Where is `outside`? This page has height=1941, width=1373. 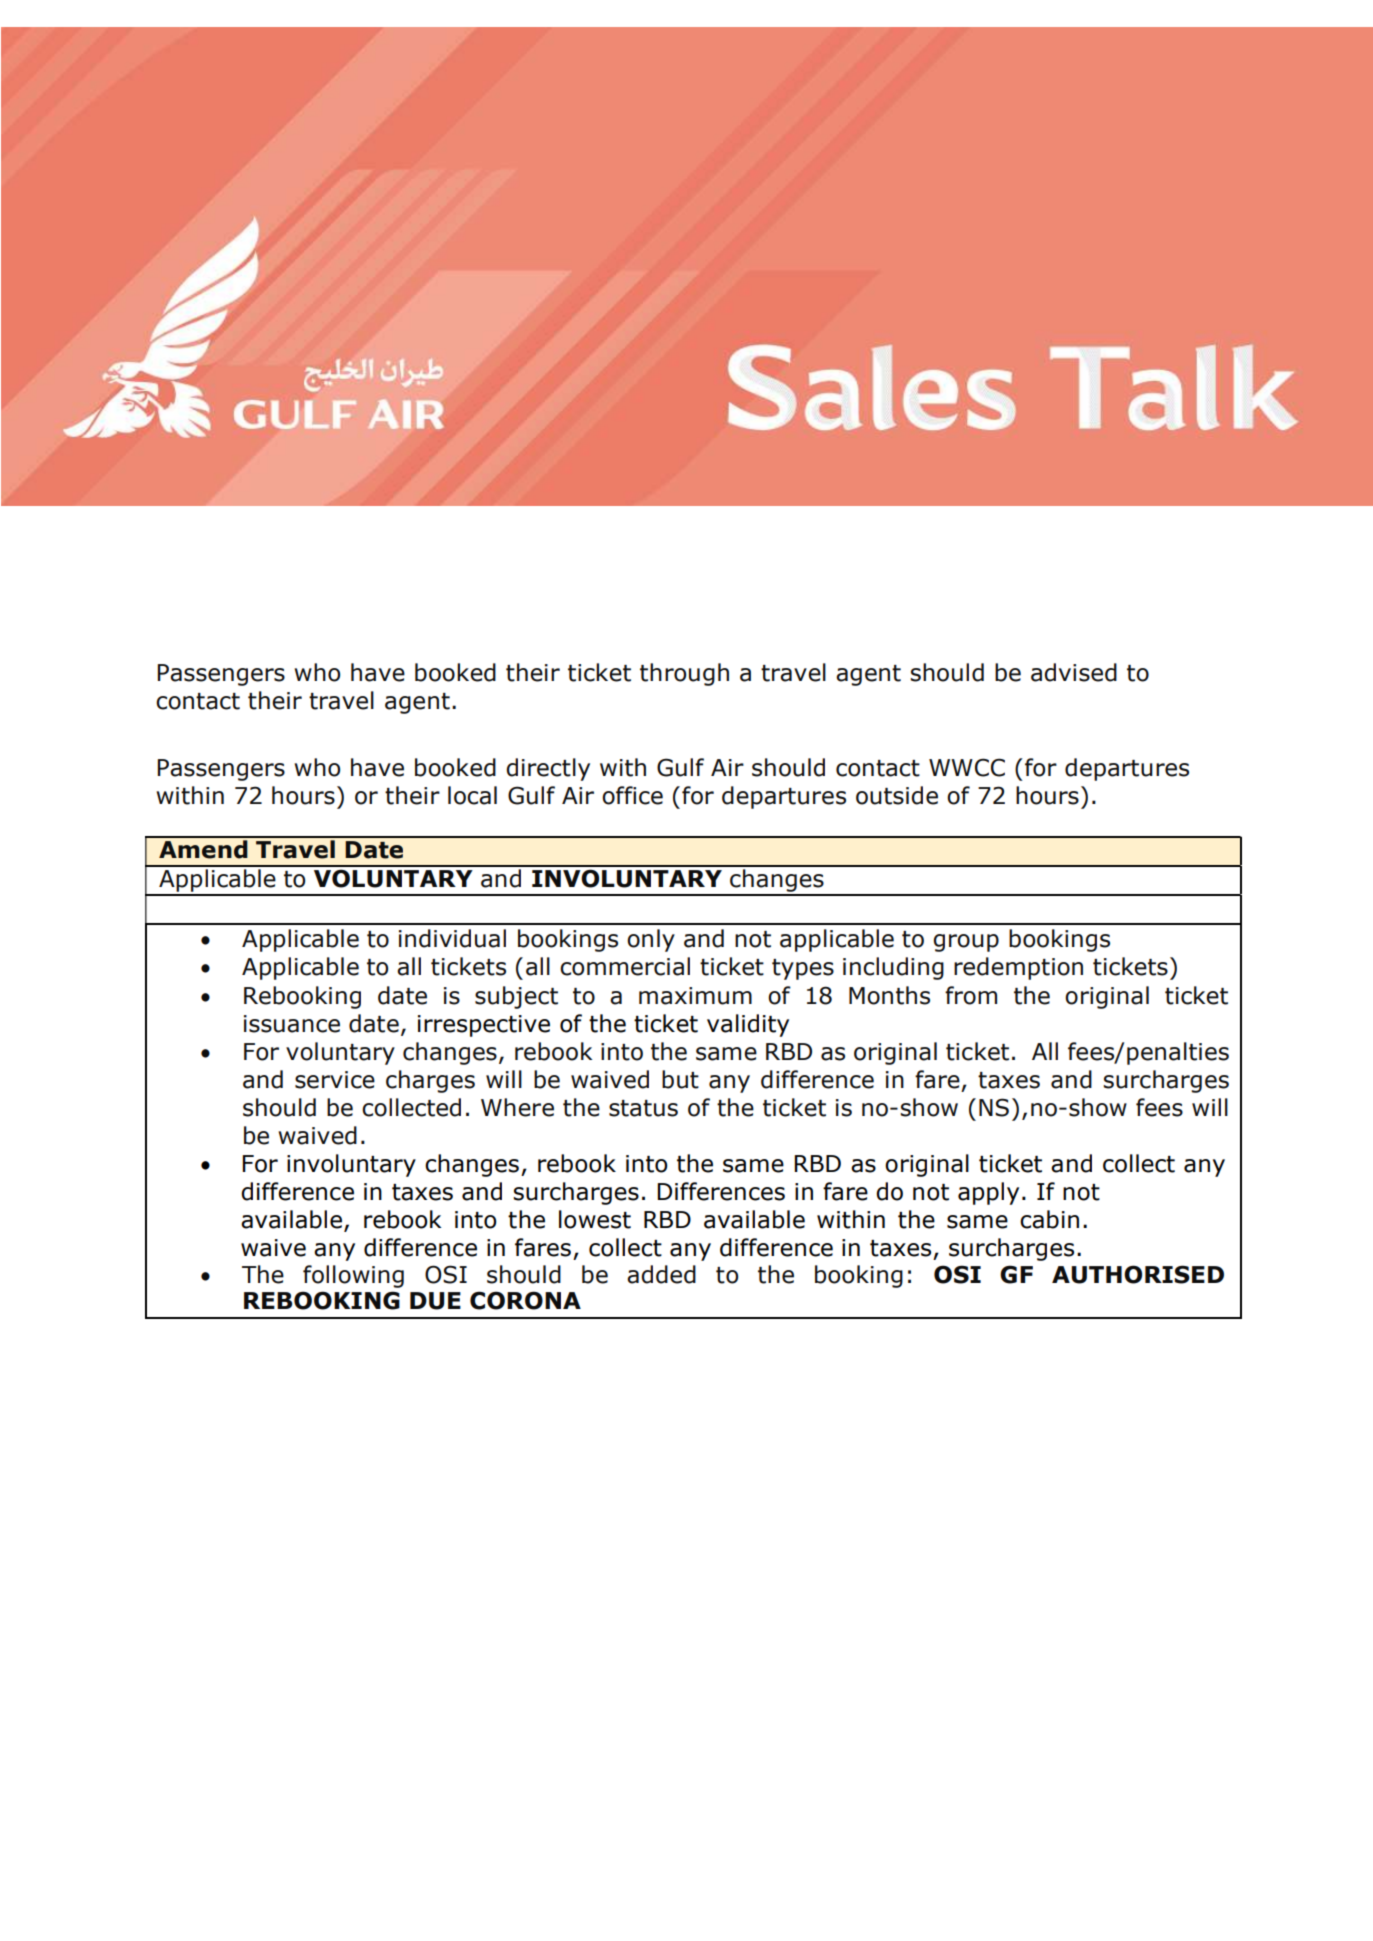
outside is located at coordinates (897, 795).
